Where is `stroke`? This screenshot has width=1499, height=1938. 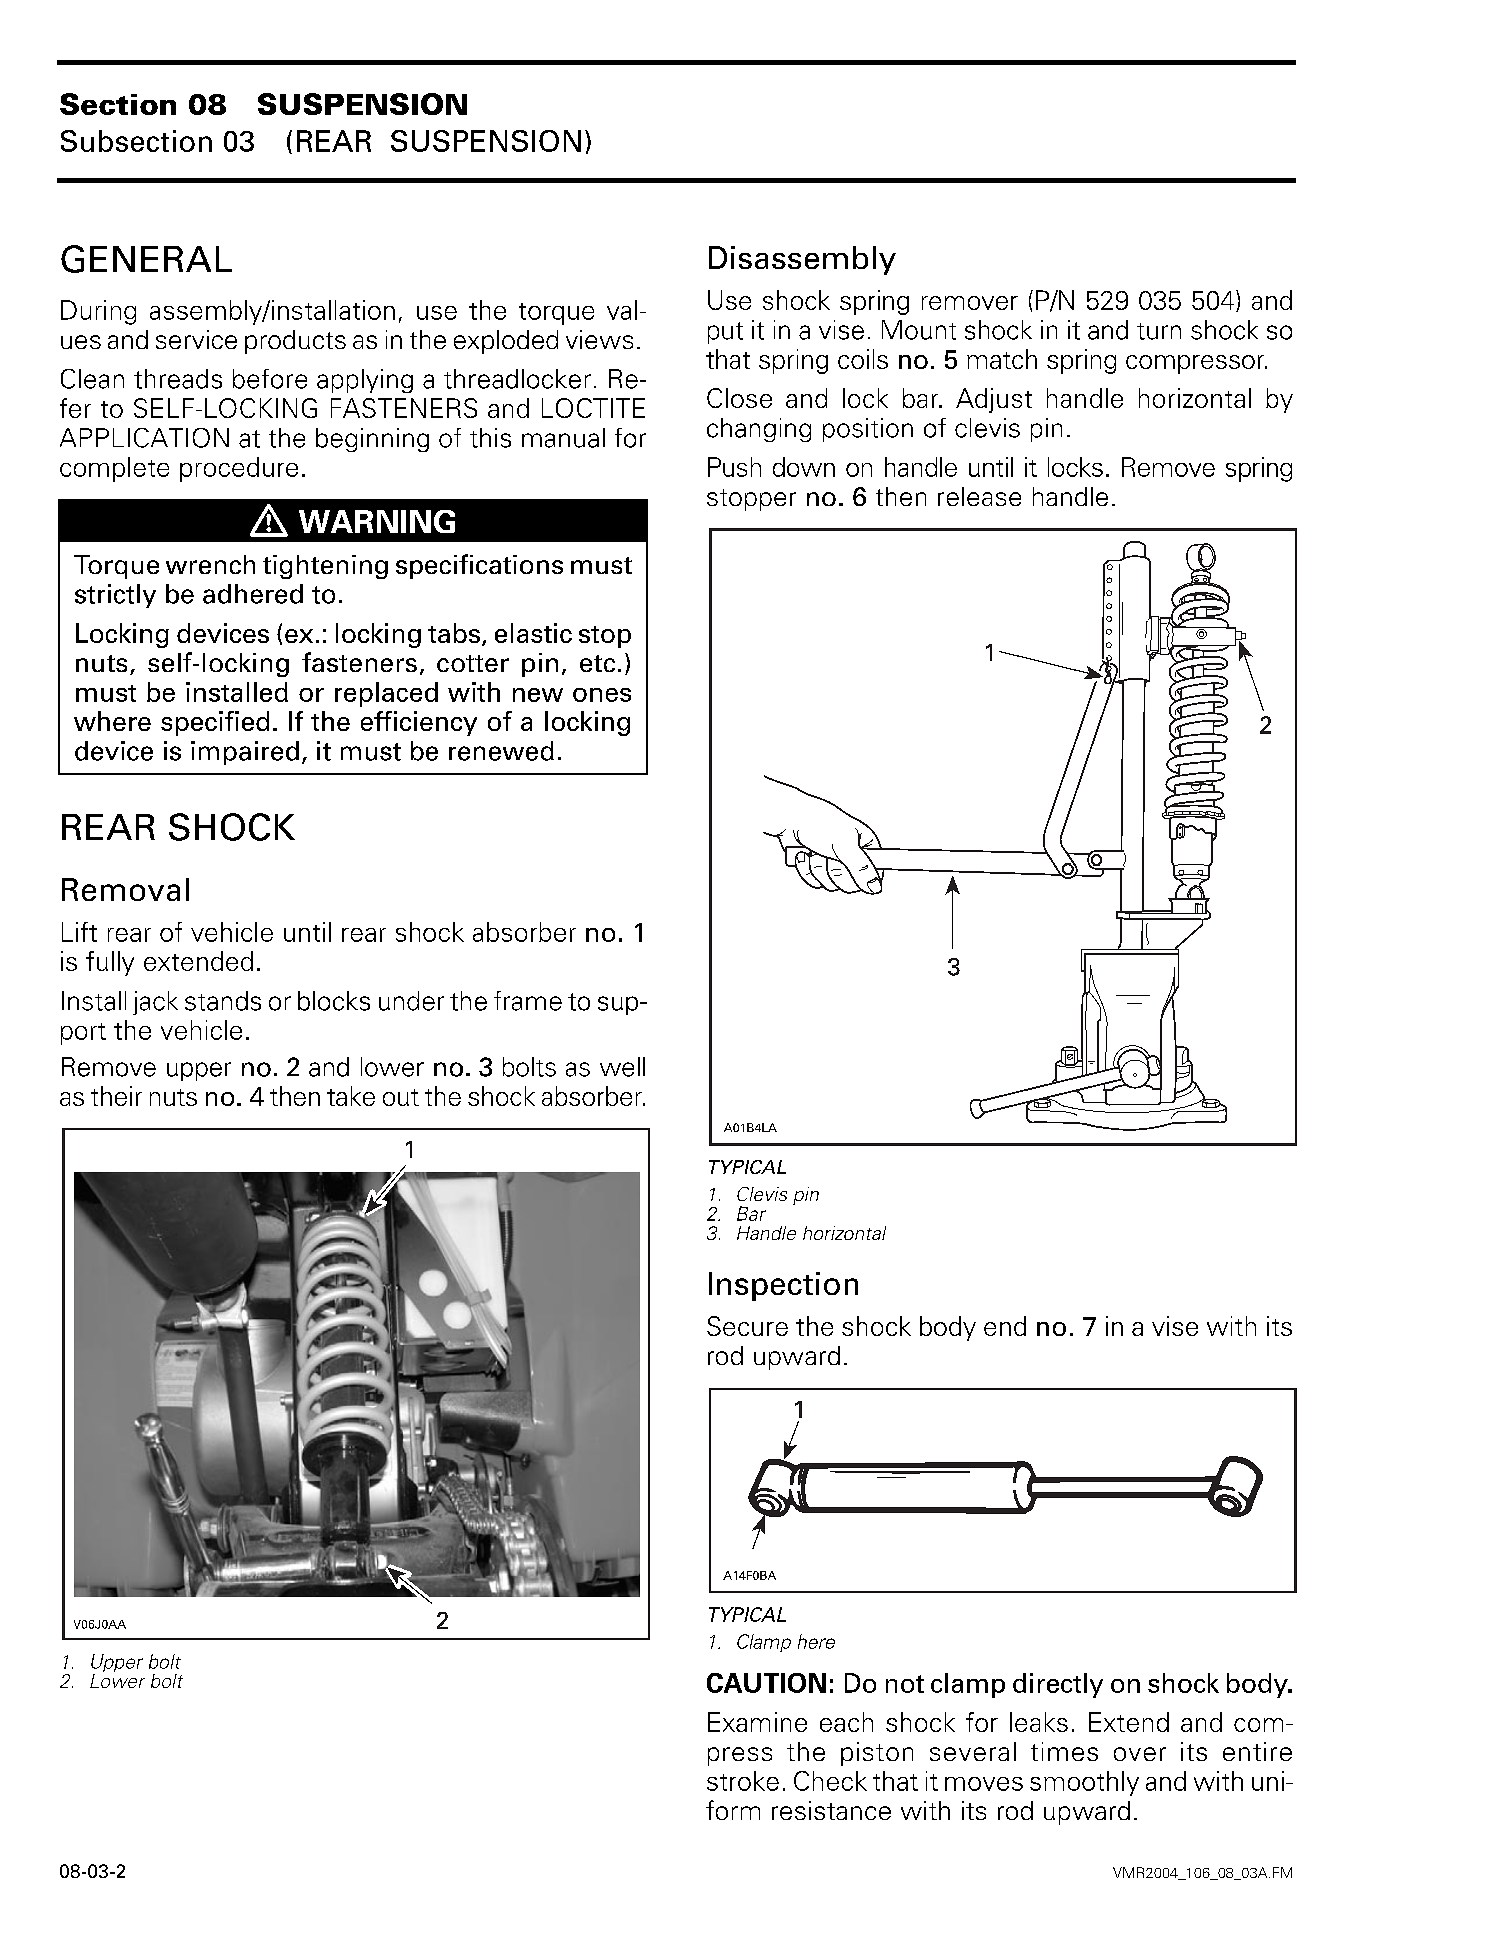 stroke is located at coordinates (743, 1781).
